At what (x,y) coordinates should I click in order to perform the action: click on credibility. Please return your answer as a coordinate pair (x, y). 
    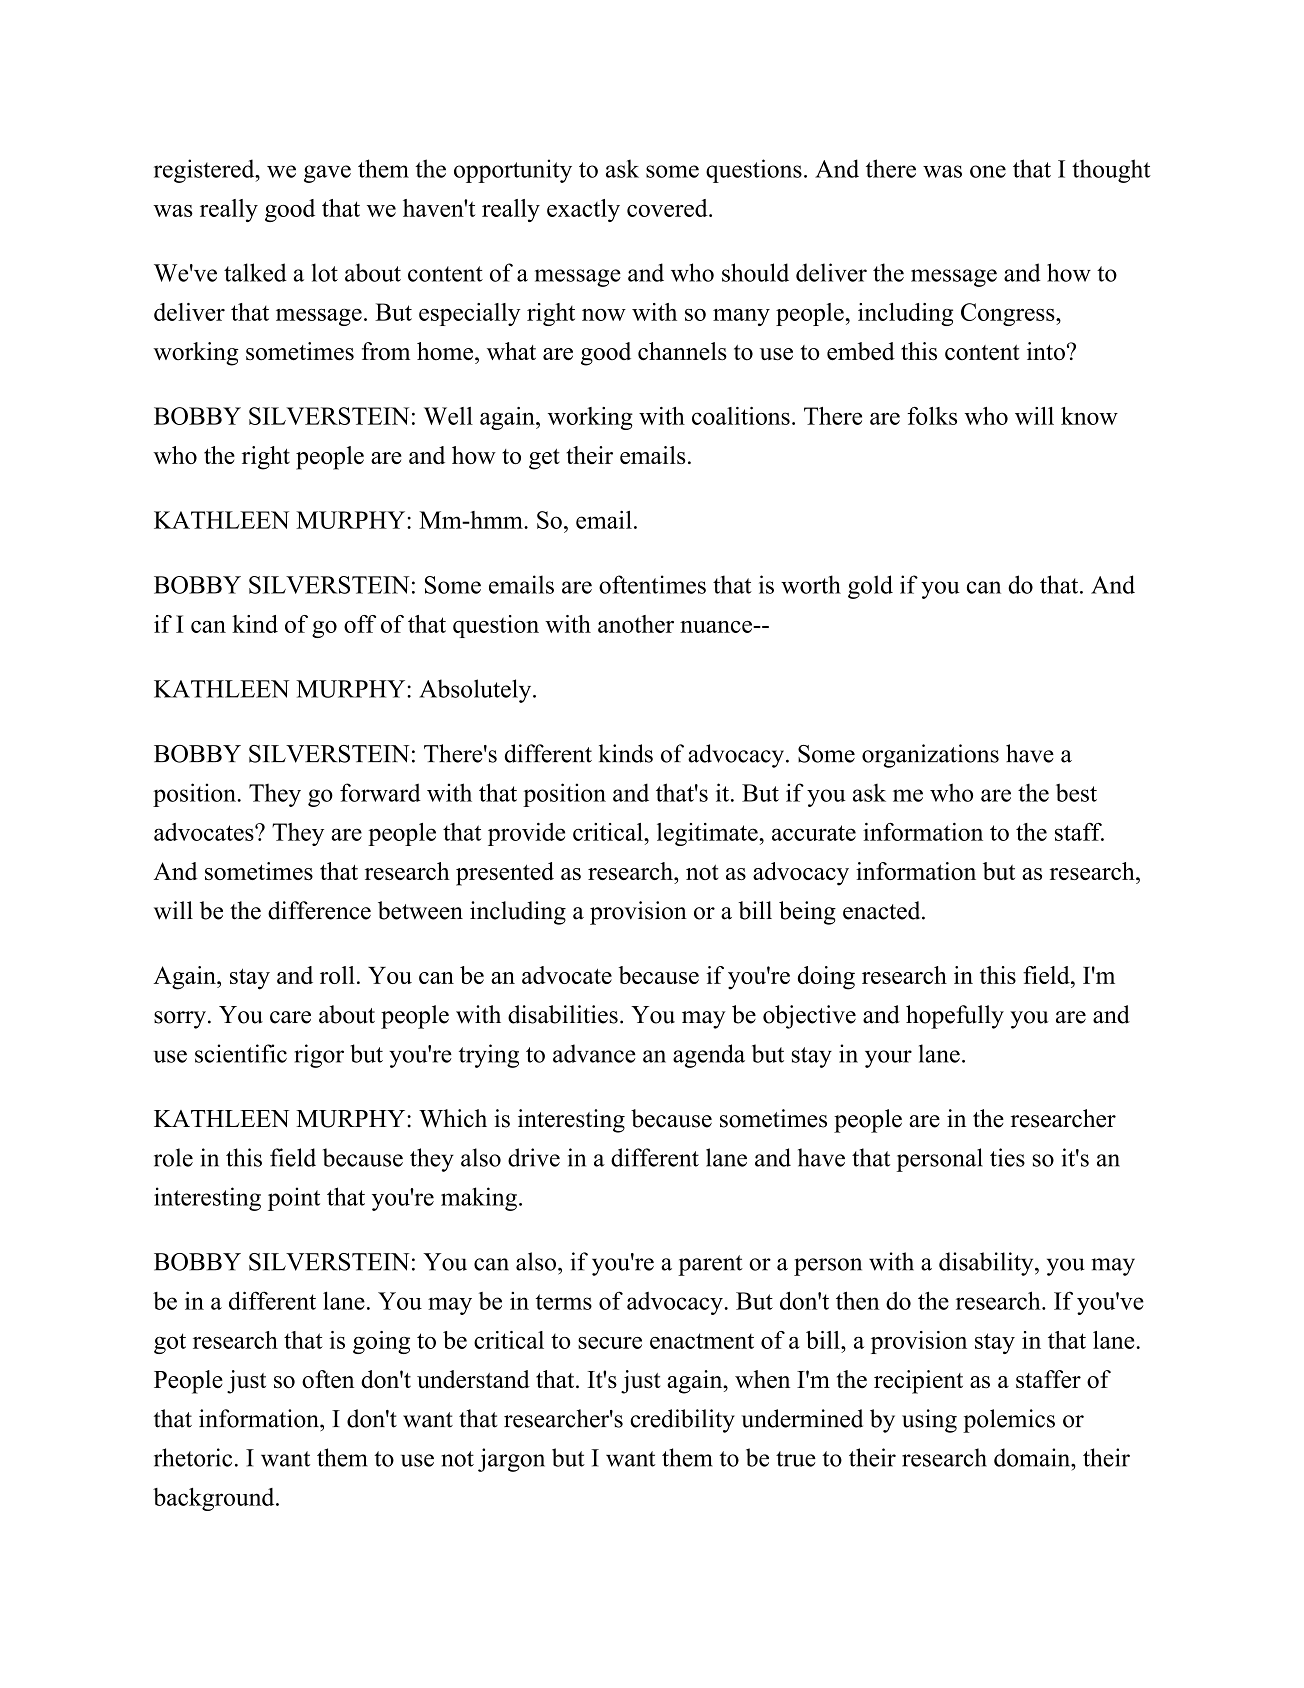
    Looking at the image, I should click on (682, 1421).
